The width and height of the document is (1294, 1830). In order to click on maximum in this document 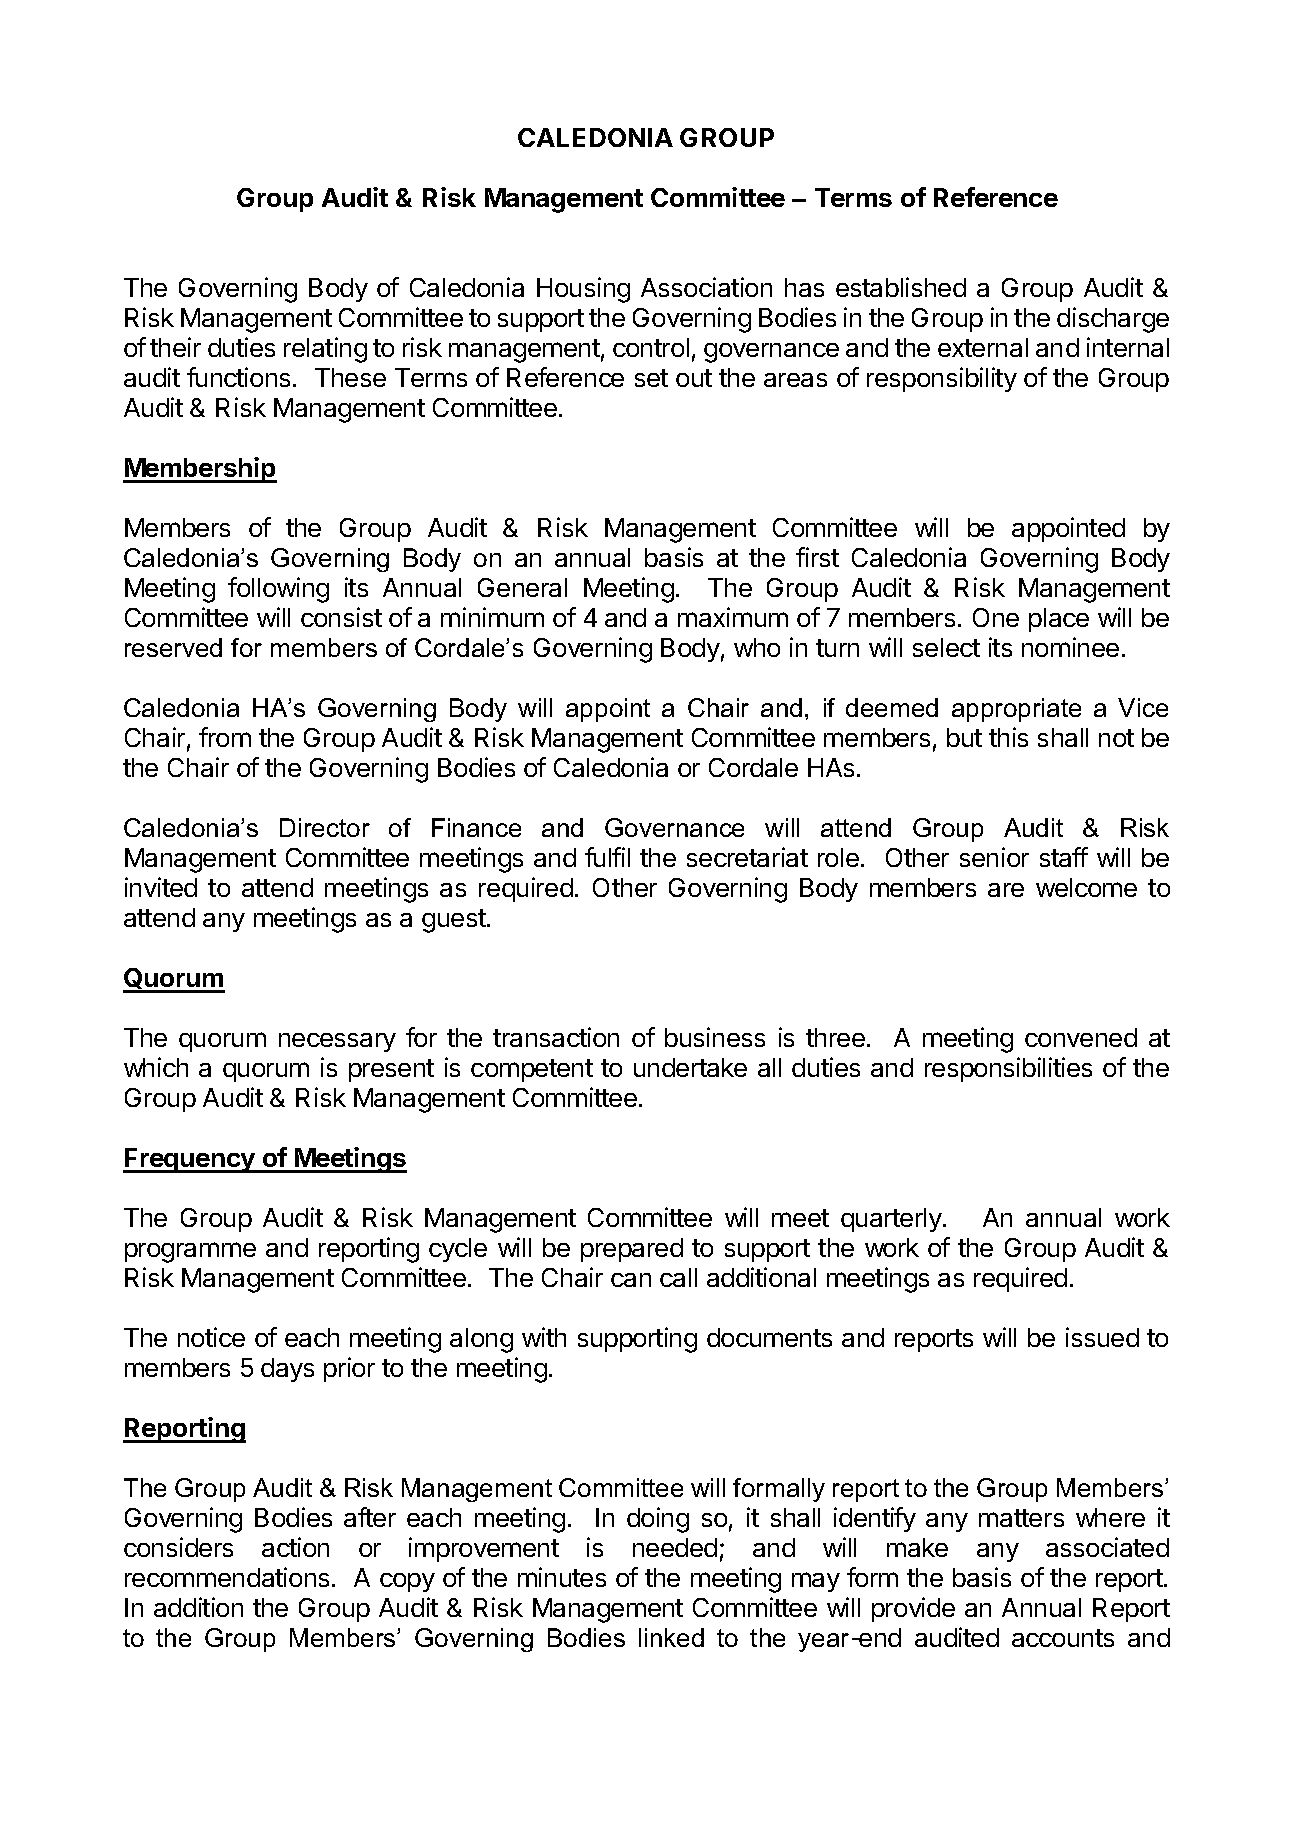, I will do `click(733, 617)`.
